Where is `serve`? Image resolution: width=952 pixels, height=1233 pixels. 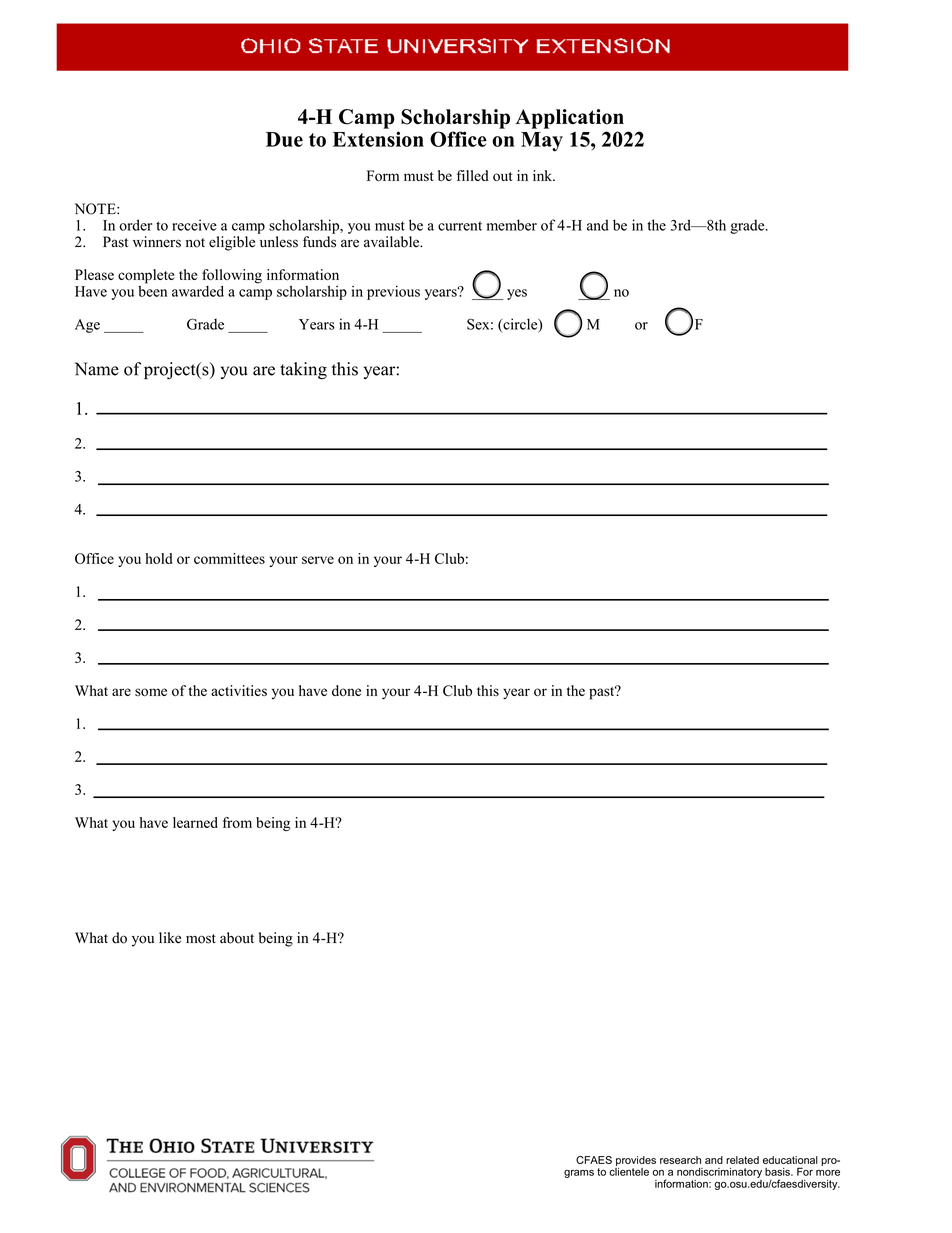 serve is located at coordinates (318, 560).
